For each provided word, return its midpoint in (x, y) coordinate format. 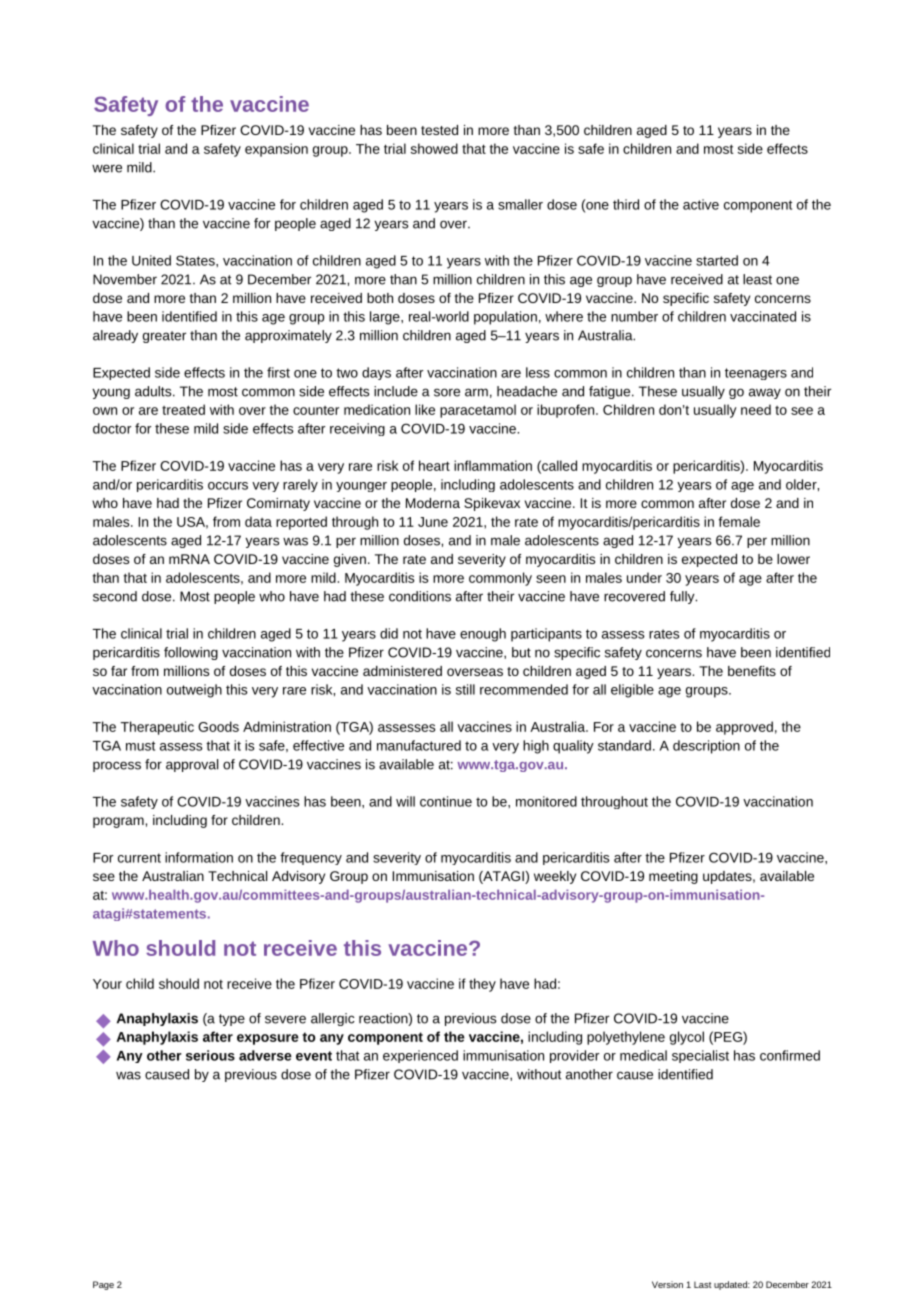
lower (793, 559)
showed (434, 148)
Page (103, 1285)
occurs (228, 486)
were (107, 168)
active (701, 204)
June (433, 522)
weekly (555, 877)
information (199, 857)
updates (727, 877)
